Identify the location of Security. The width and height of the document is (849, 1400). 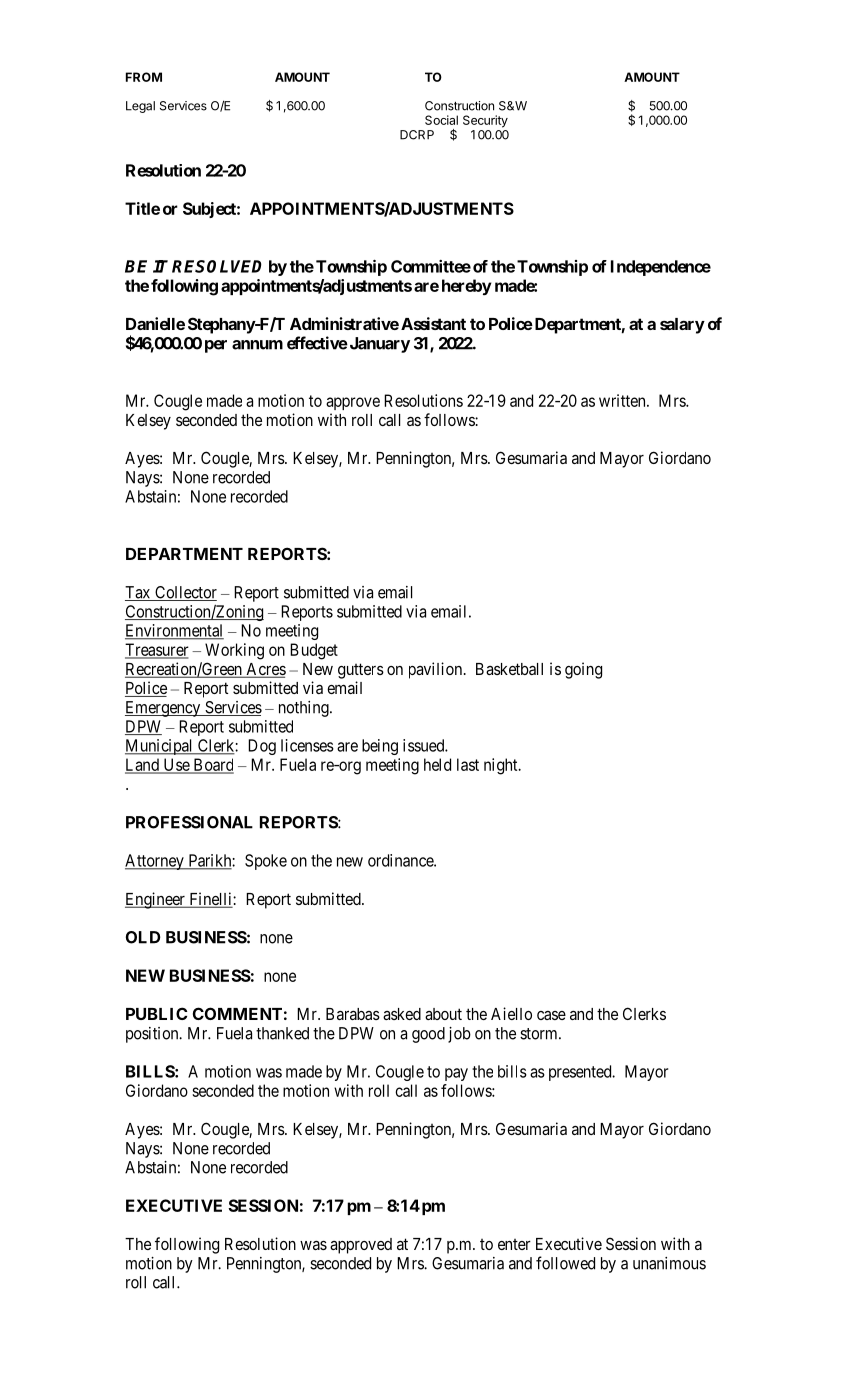
(485, 121).
